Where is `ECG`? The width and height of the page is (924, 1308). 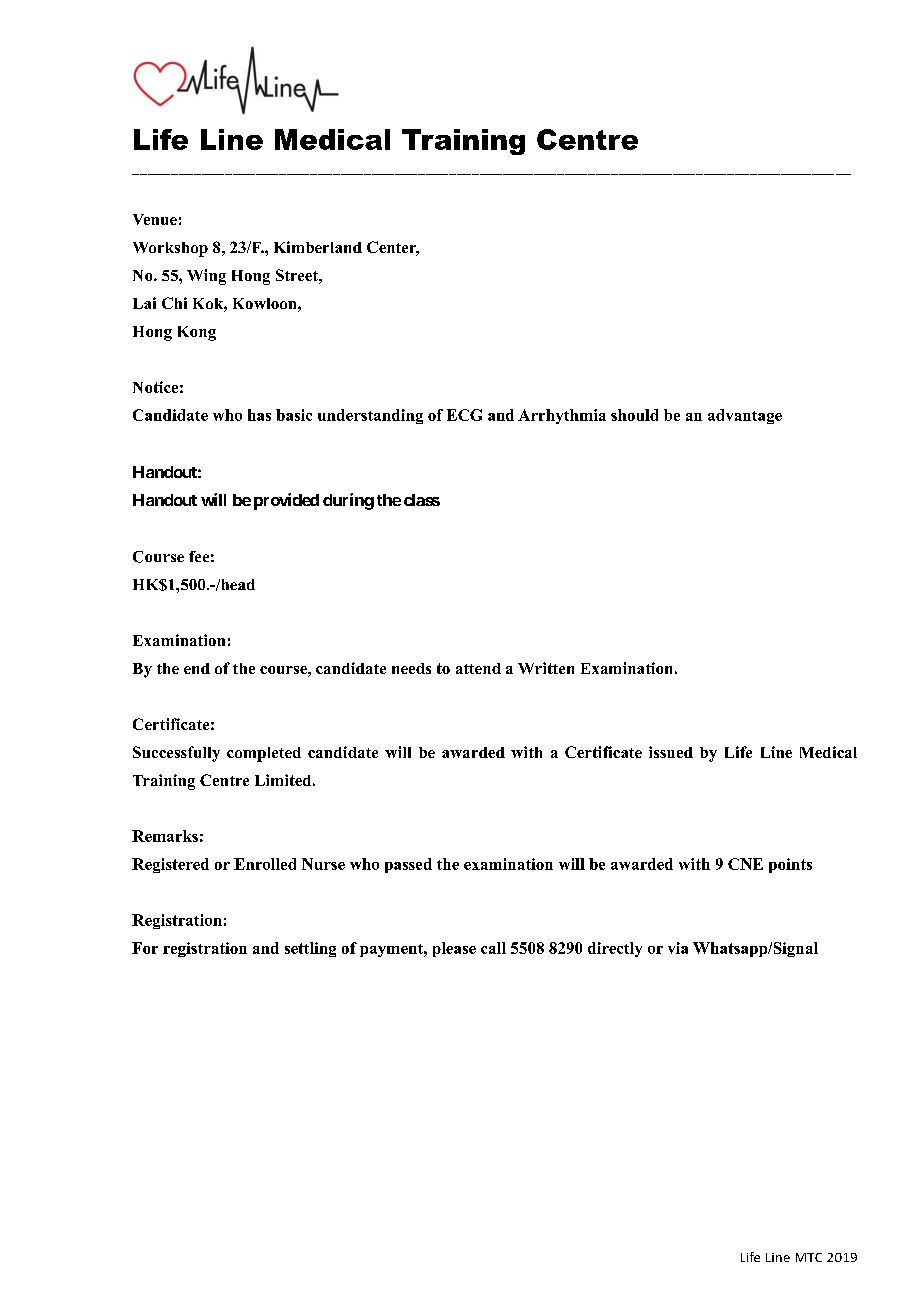
ECG is located at coordinates (464, 415).
